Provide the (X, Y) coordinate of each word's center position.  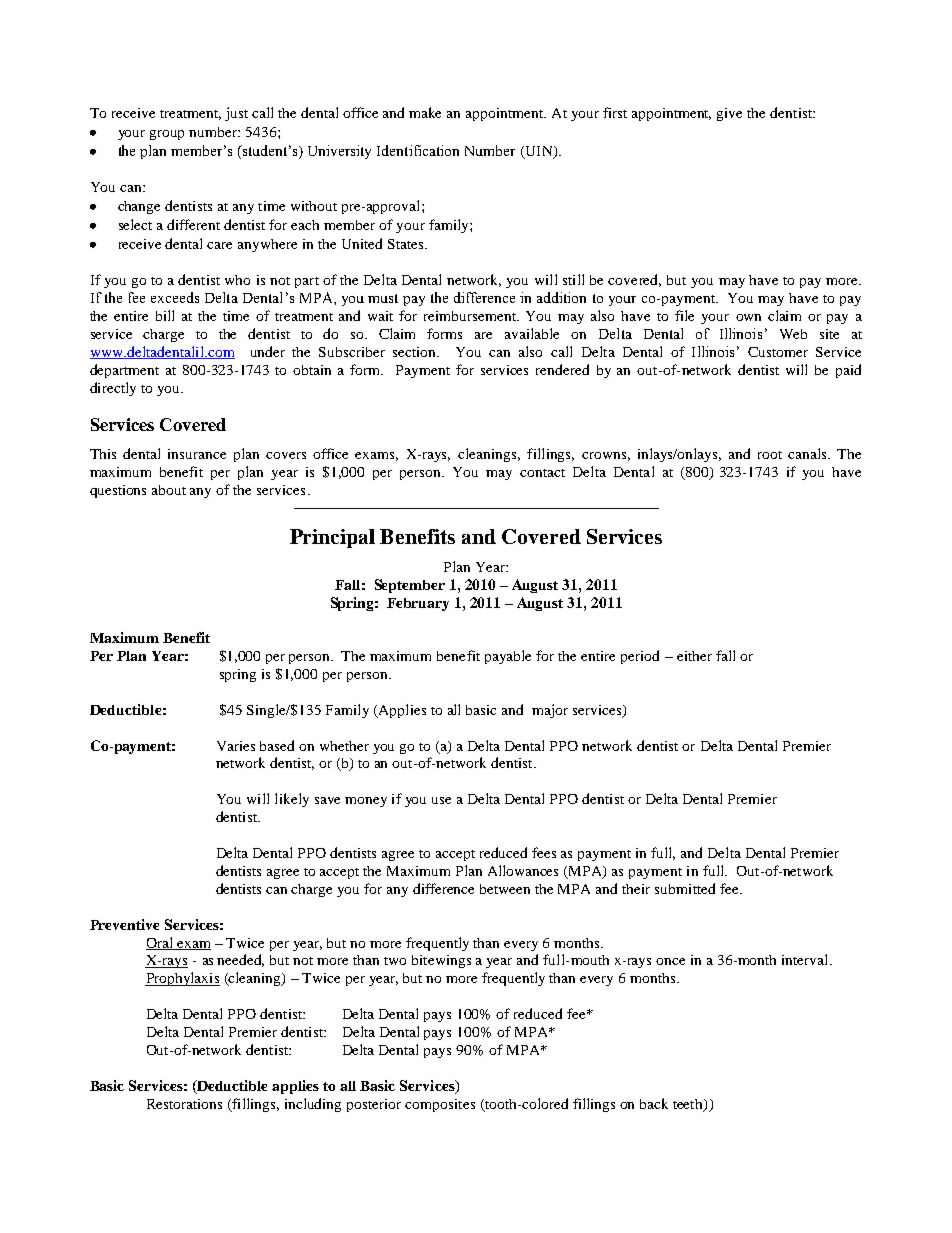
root (770, 455)
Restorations (184, 1104)
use (441, 800)
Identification (418, 150)
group (167, 135)
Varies (236, 746)
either (694, 656)
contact (542, 473)
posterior (374, 1105)
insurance (197, 454)
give (729, 114)
